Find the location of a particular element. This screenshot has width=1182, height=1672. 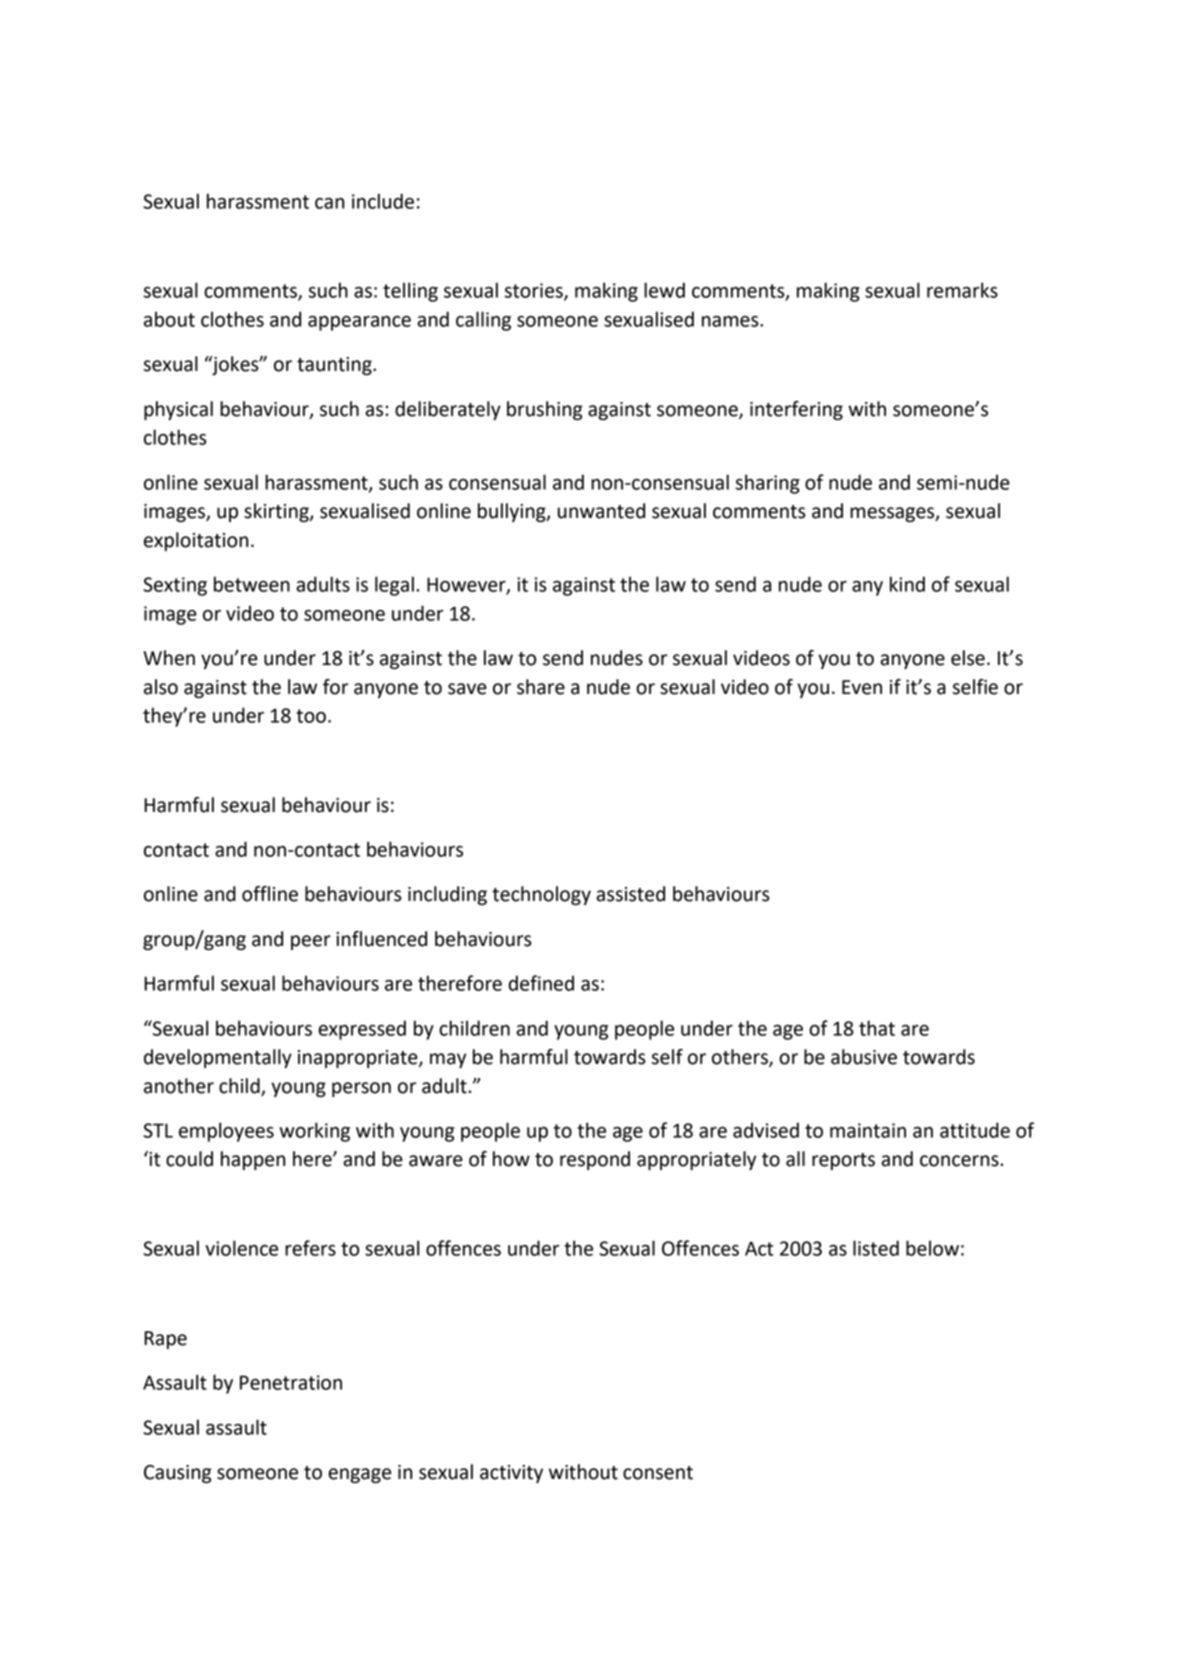

Even is located at coordinates (862, 687).
